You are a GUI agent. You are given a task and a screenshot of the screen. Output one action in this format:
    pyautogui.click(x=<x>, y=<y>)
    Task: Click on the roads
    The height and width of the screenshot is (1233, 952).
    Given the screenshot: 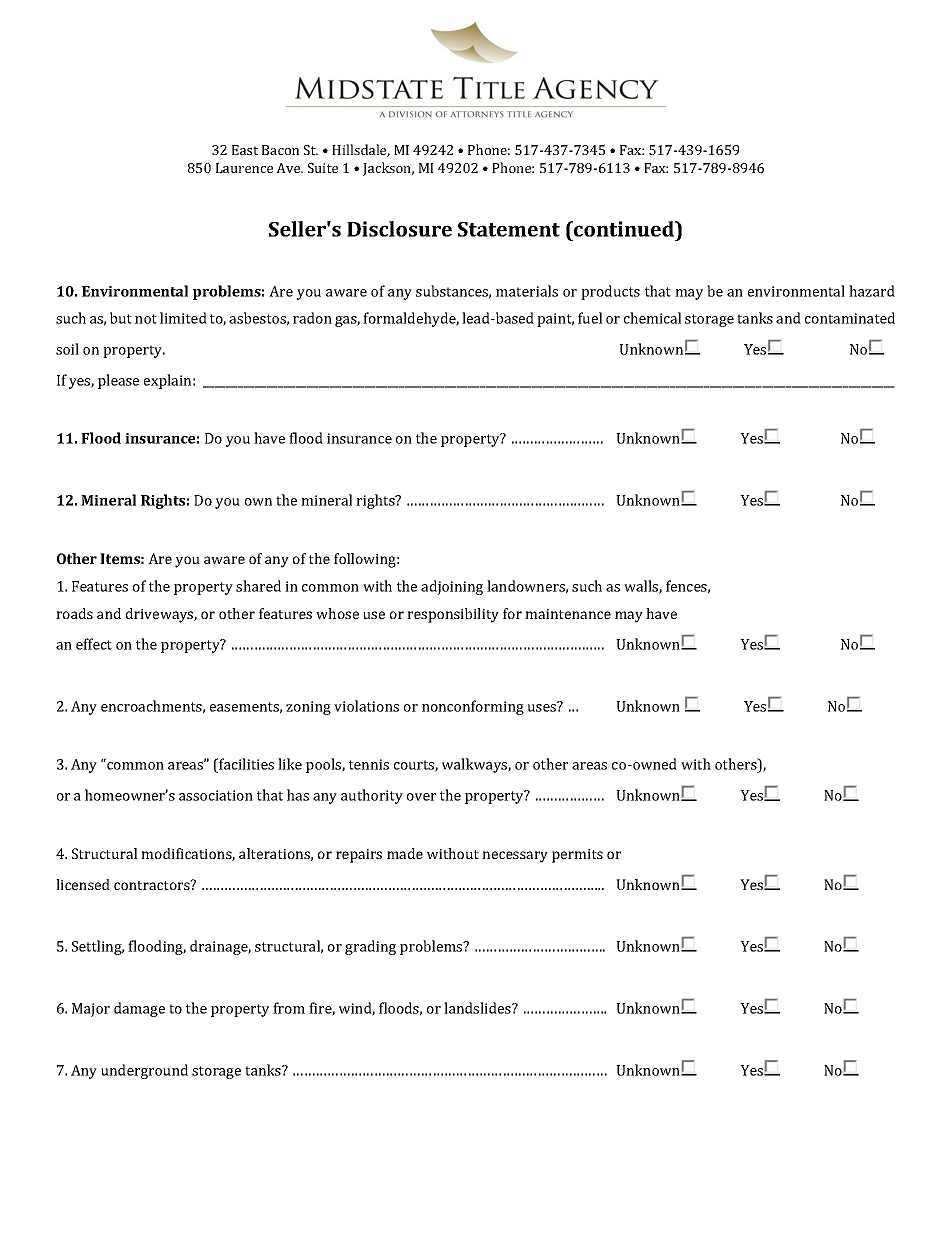 What is the action you would take?
    pyautogui.click(x=74, y=613)
